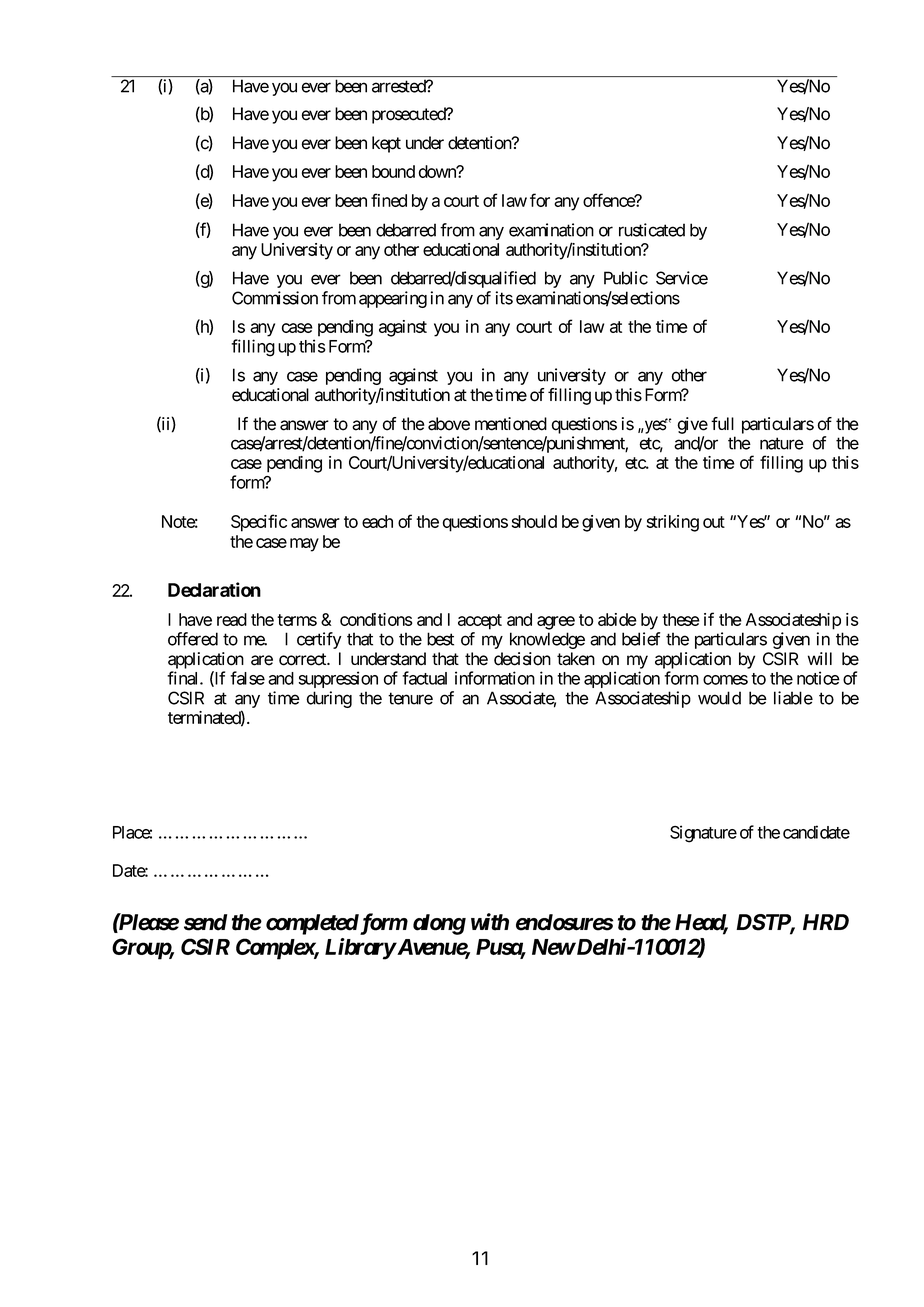 The height and width of the document is (1307, 924). What do you see at coordinates (424, 678) in the document?
I see `factual` at bounding box center [424, 678].
